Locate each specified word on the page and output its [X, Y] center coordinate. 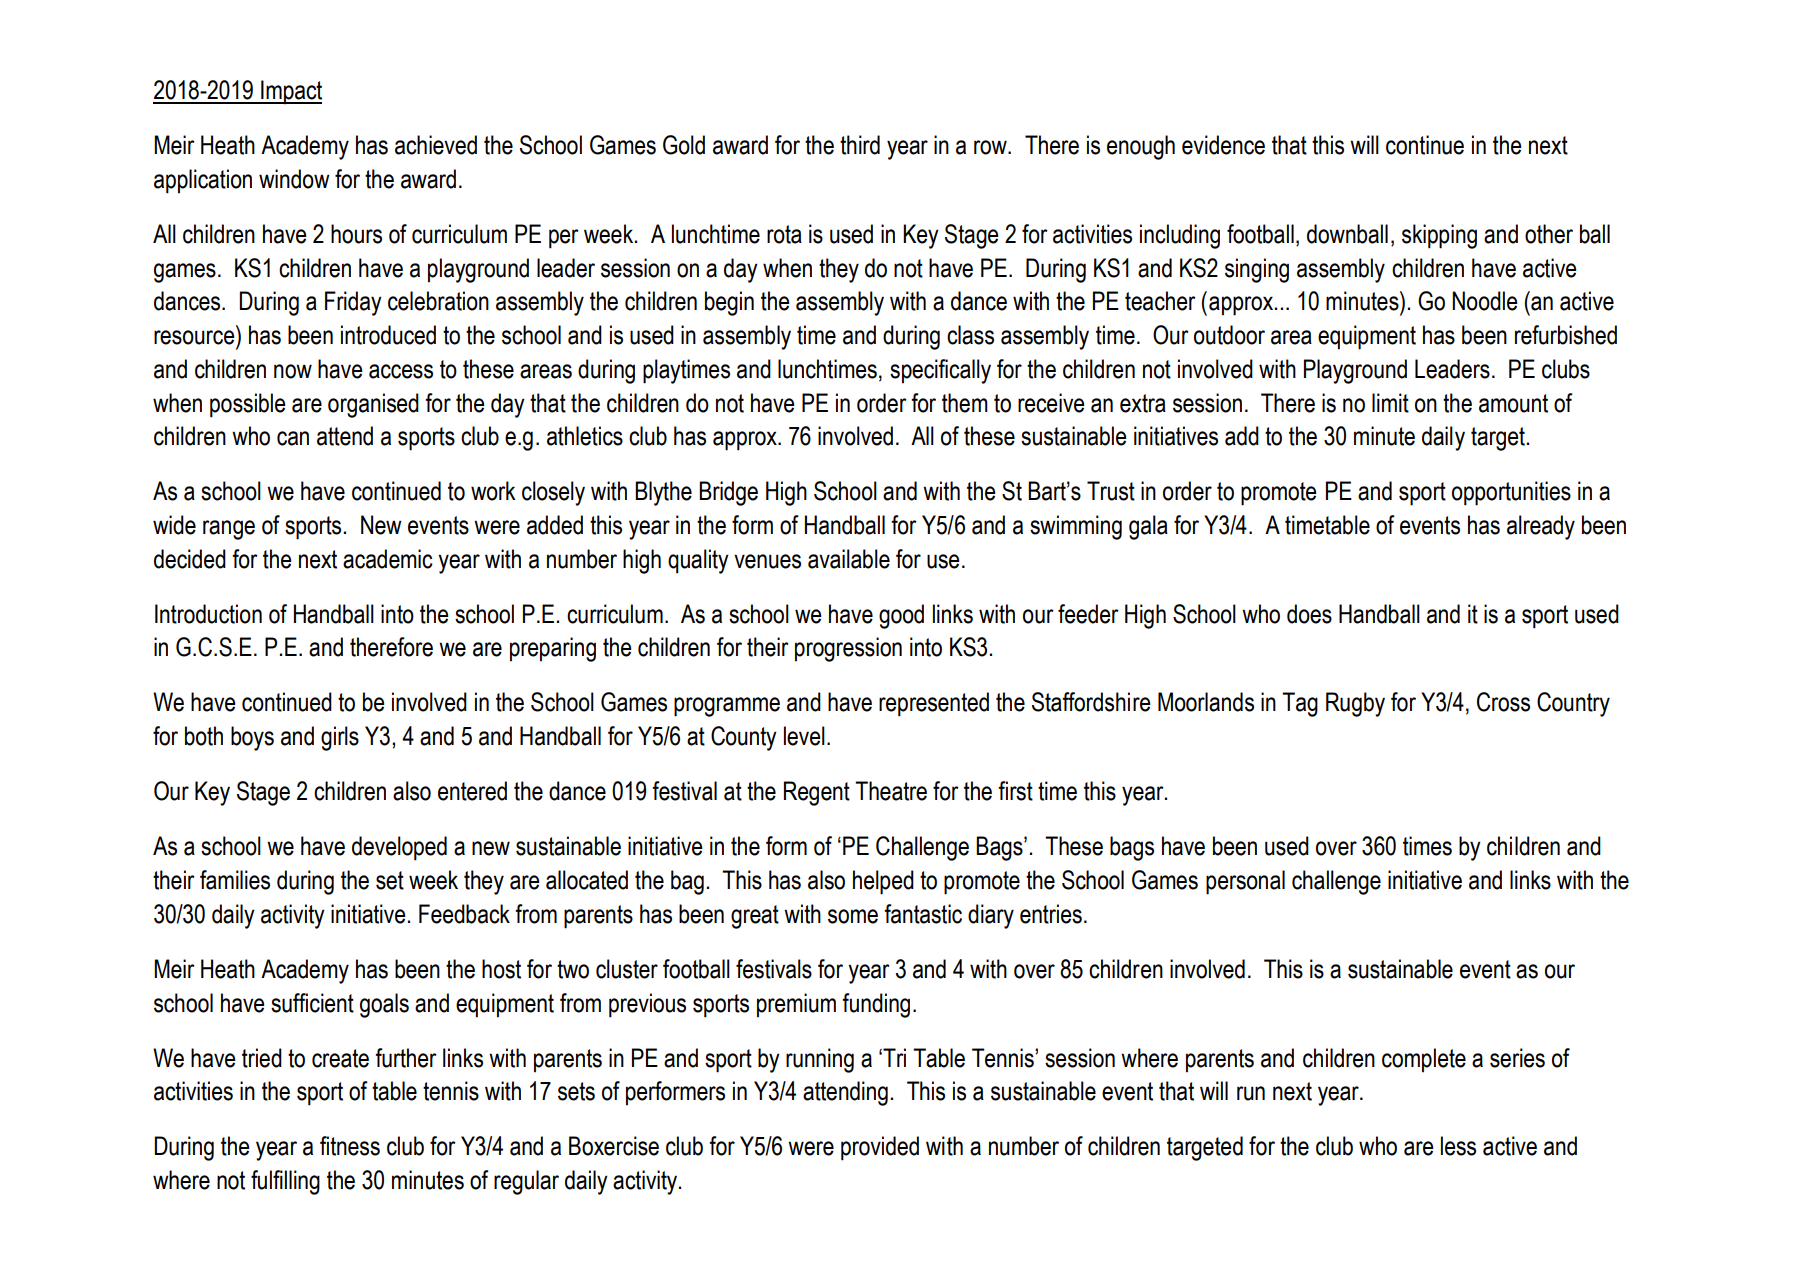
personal [1245, 882]
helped [883, 882]
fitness [350, 1146]
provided [880, 1148]
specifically [940, 371]
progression [848, 649]
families [235, 880]
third [860, 145]
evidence [1223, 145]
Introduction [208, 614]
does [1309, 614]
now [293, 371]
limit [1390, 403]
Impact [290, 92]
